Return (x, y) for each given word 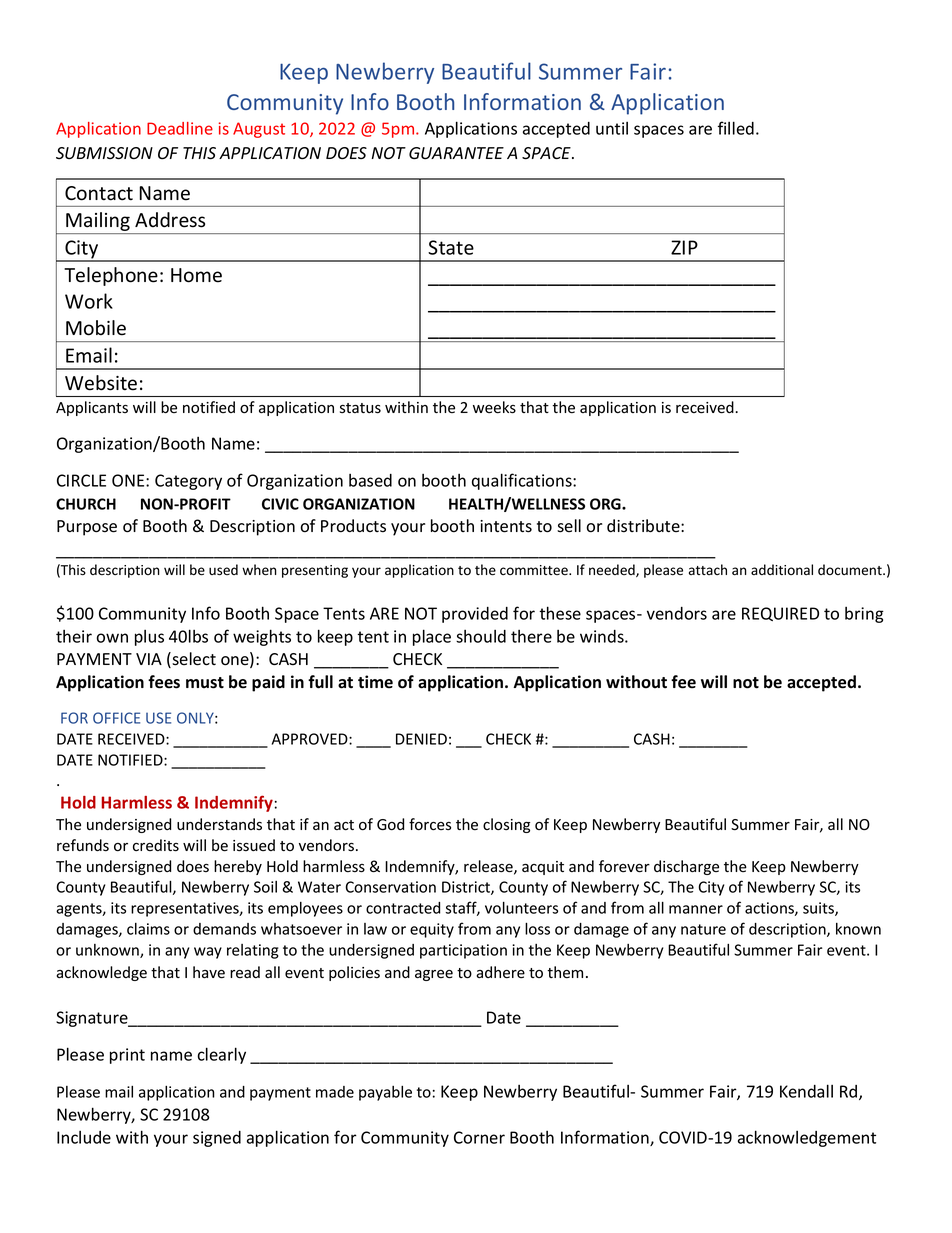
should (481, 636)
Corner (479, 1137)
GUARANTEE (456, 153)
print (127, 1056)
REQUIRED (780, 614)
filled (736, 128)
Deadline (180, 128)
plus (149, 638)
